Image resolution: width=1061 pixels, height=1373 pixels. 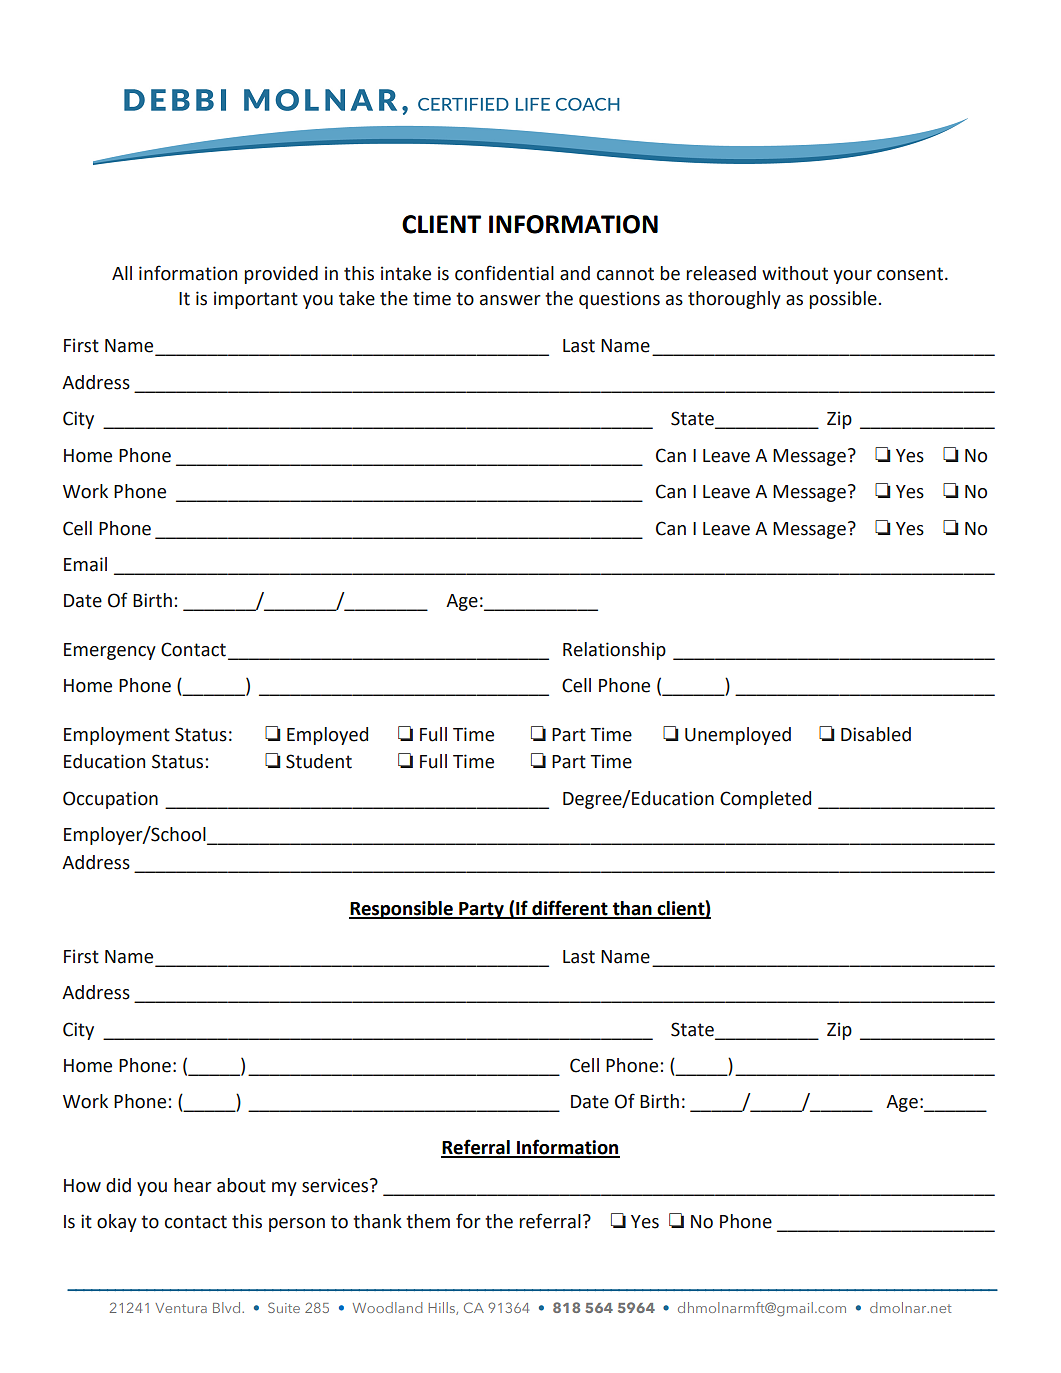 I want to click on answer, so click(x=510, y=300).
